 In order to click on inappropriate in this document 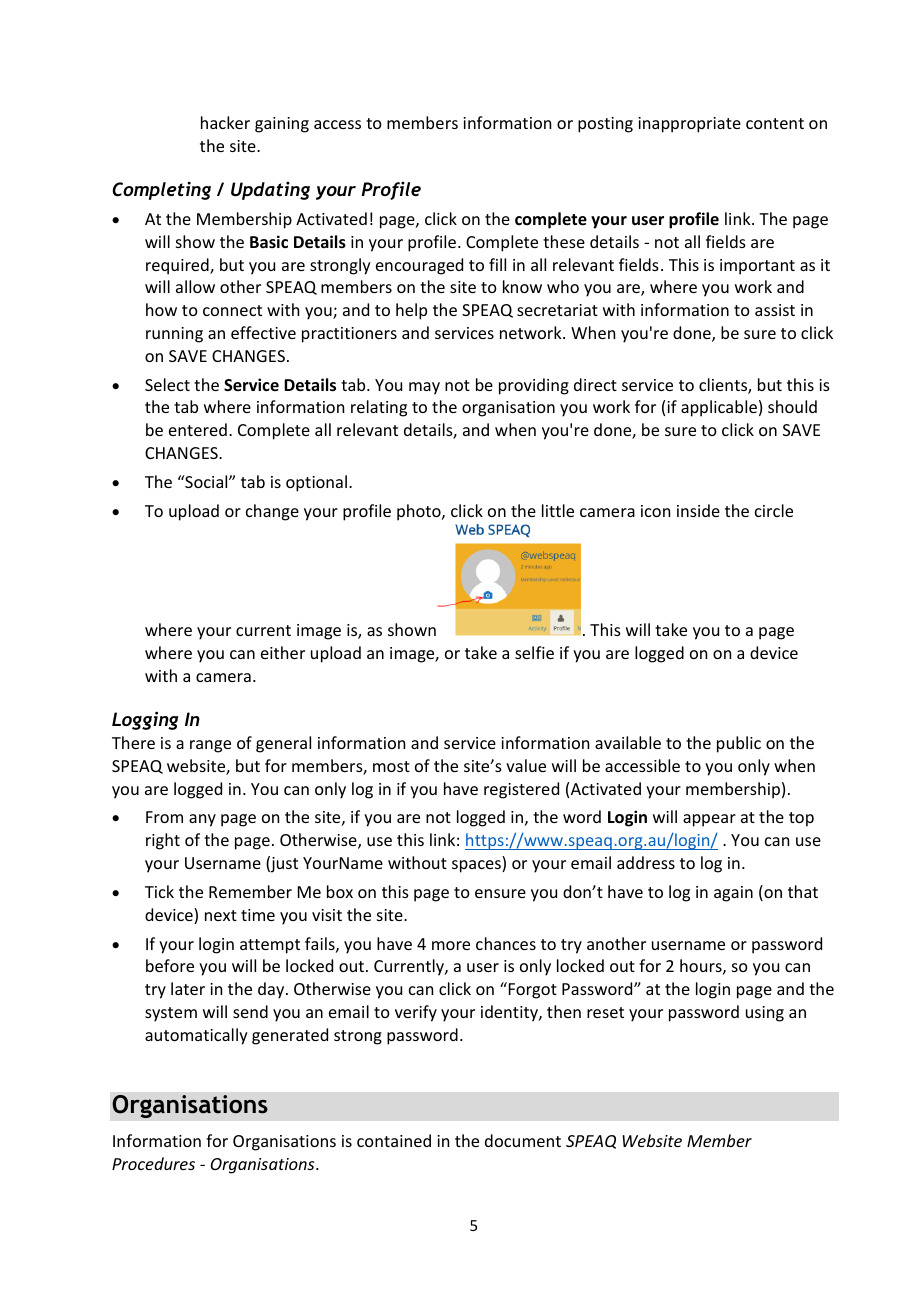, I will do `click(689, 125)`.
